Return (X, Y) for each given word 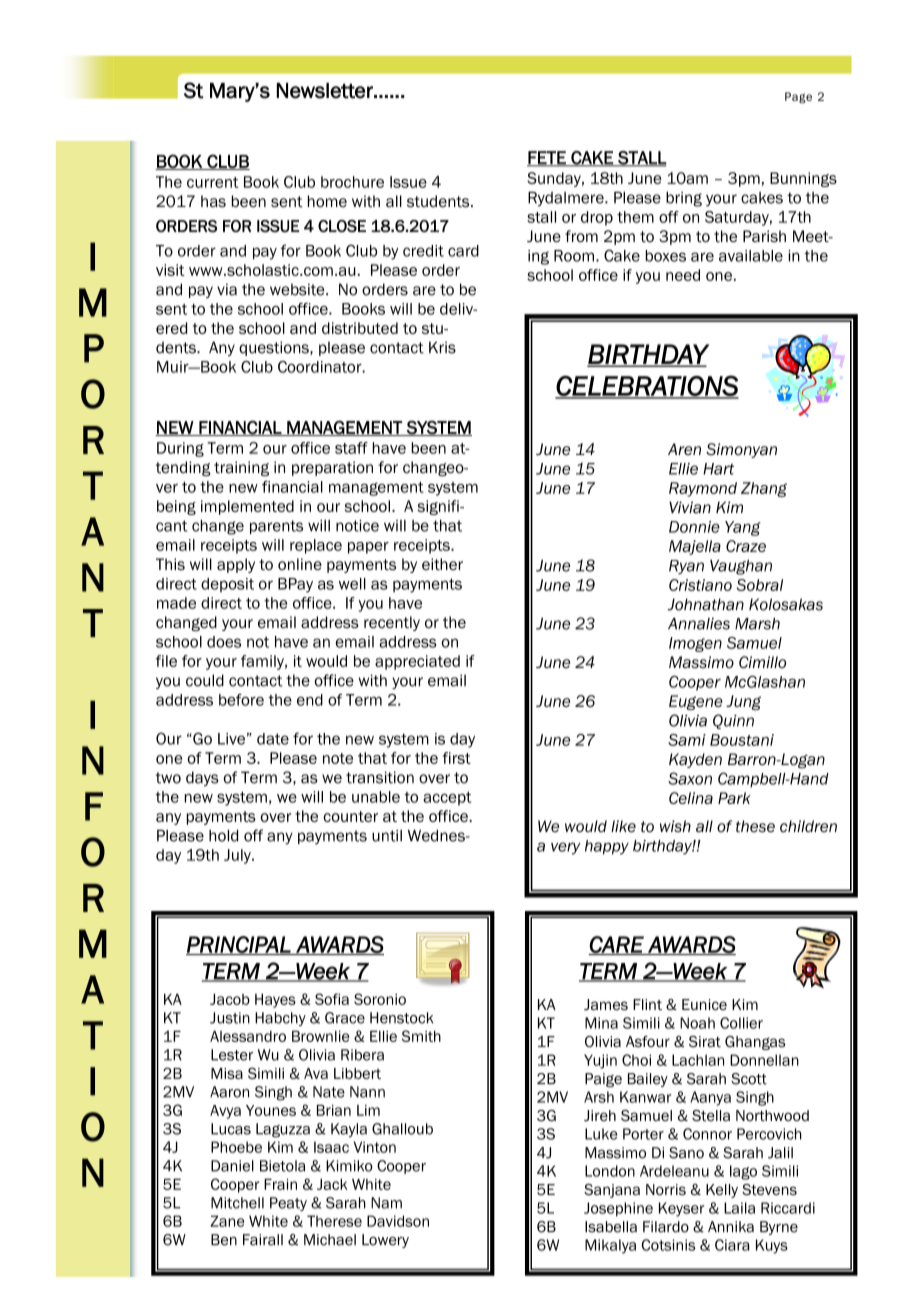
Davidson (398, 1221)
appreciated (417, 662)
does (224, 642)
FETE (547, 158)
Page (798, 97)
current (213, 182)
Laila (739, 1208)
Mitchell (237, 1203)
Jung (743, 702)
